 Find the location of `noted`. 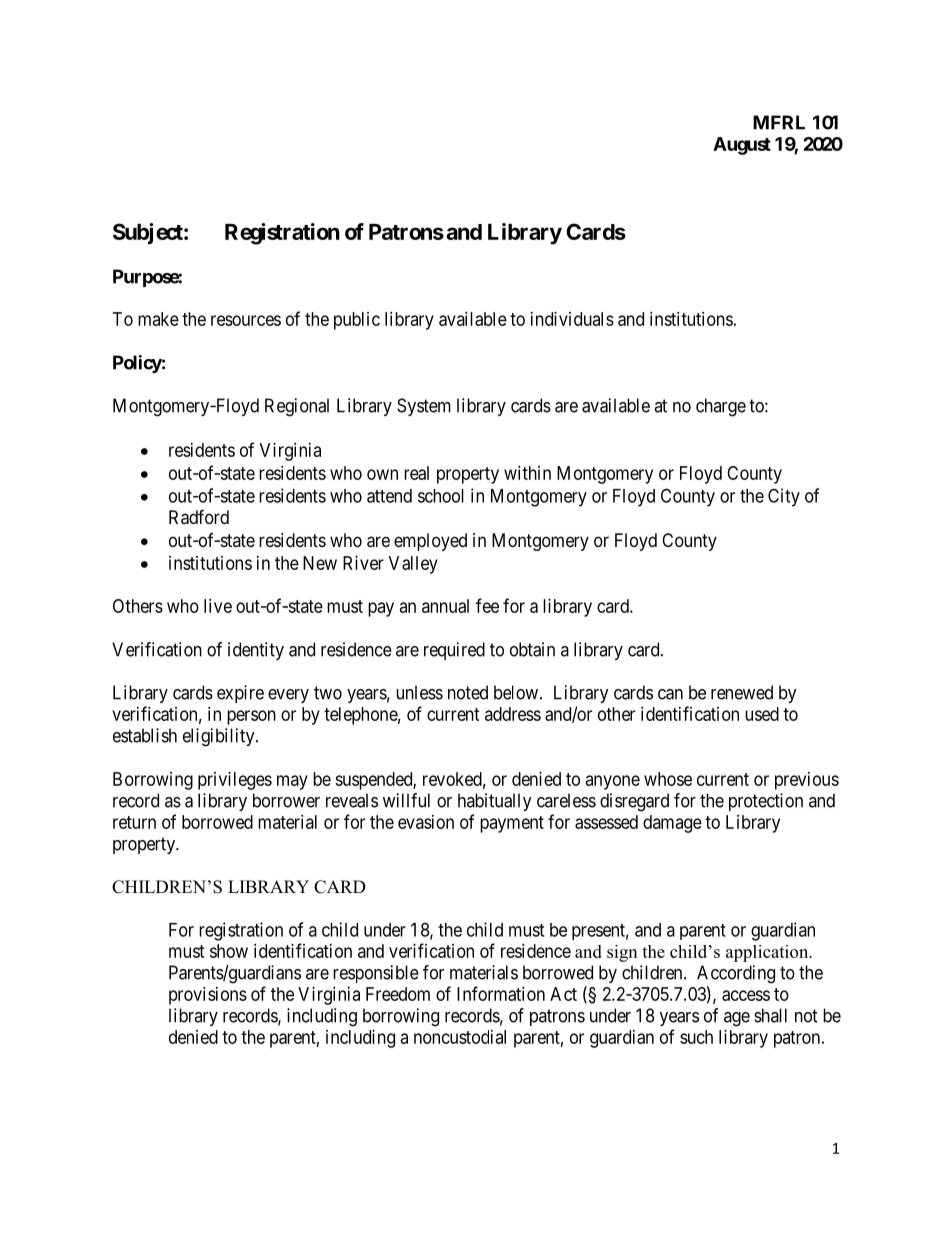

noted is located at coordinates (468, 692).
